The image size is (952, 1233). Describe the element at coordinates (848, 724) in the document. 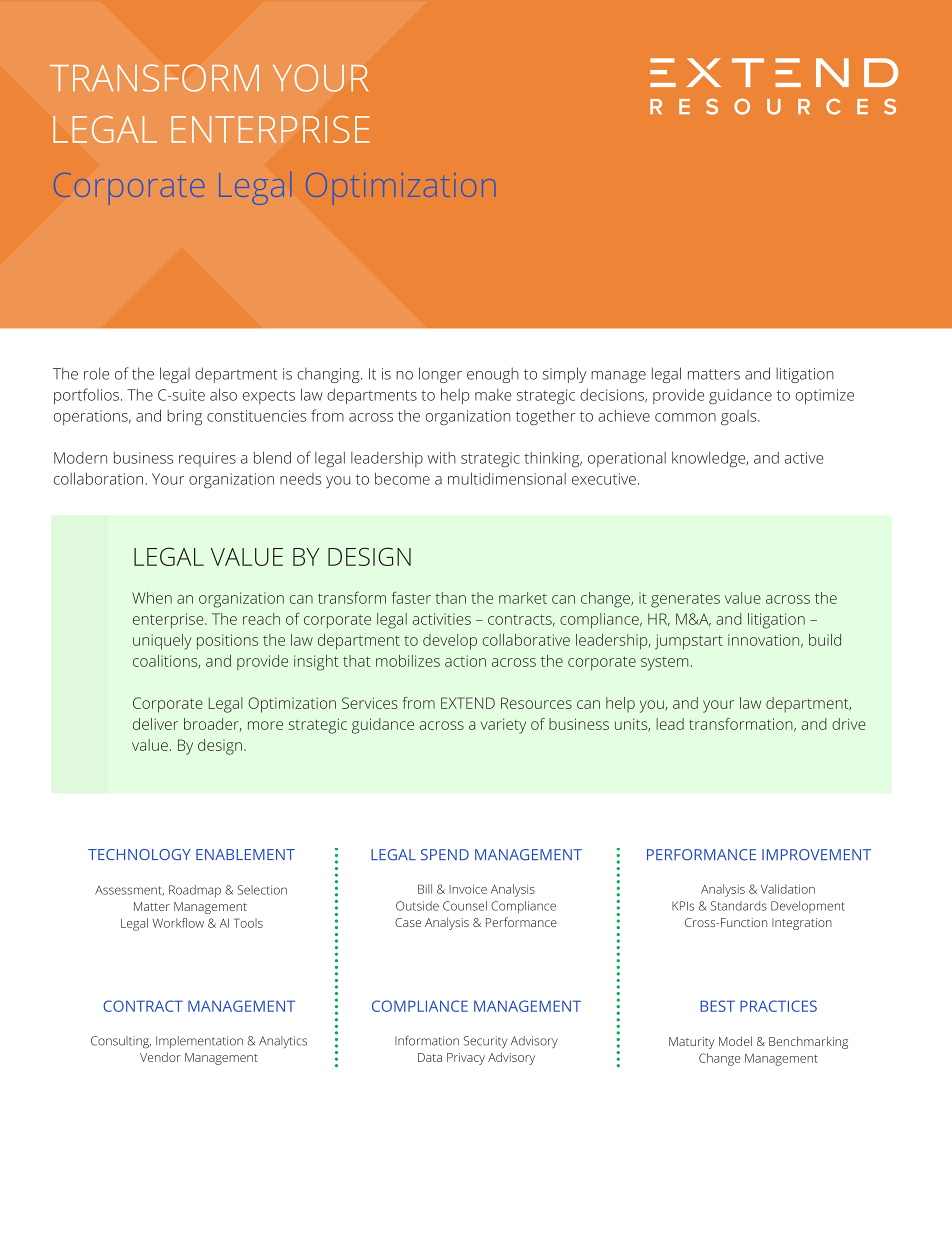

I see `drive` at that location.
